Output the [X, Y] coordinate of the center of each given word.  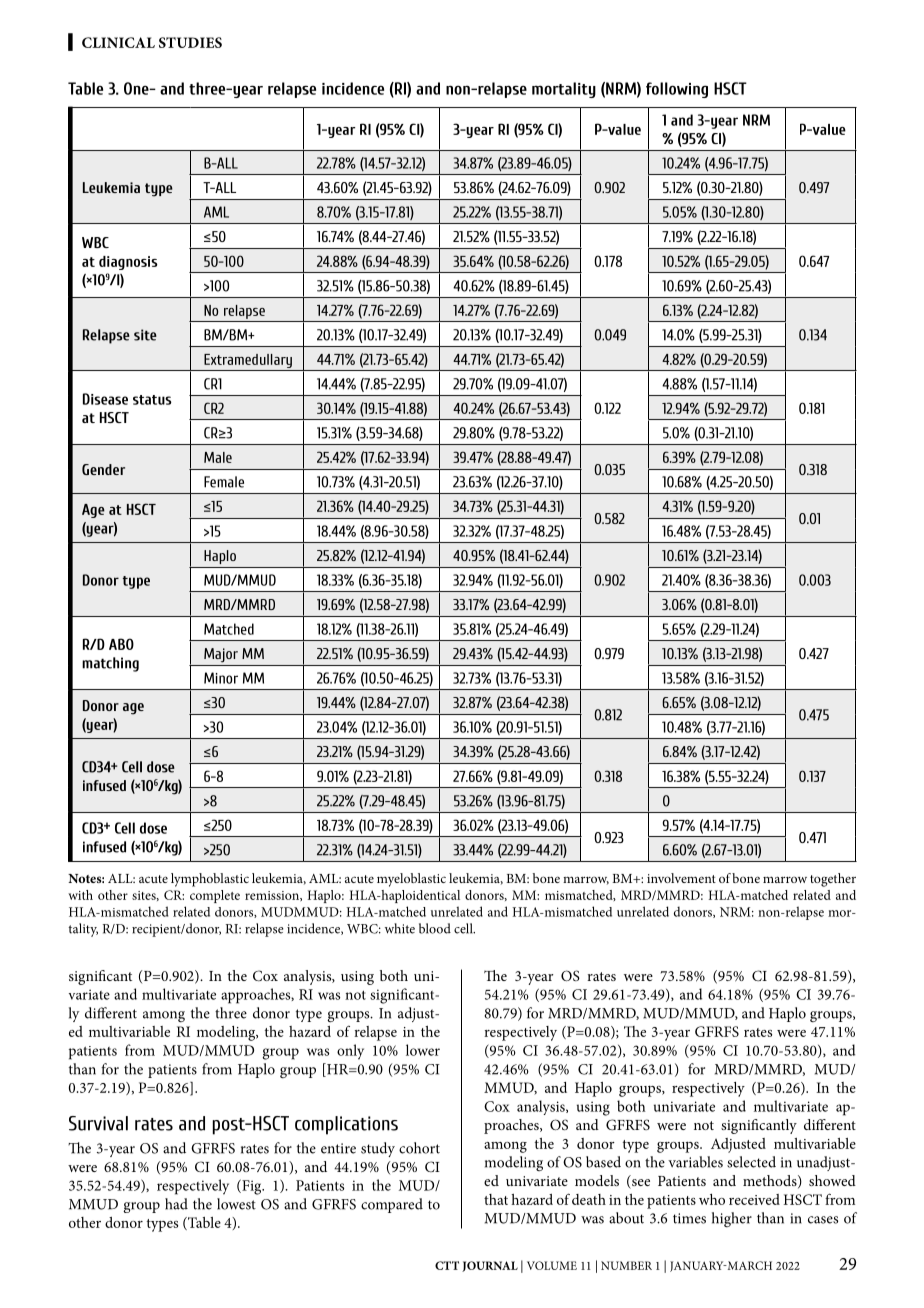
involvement [681, 878]
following [677, 90]
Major [221, 655]
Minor [221, 678]
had [176, 1204]
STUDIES [190, 42]
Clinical [118, 42]
